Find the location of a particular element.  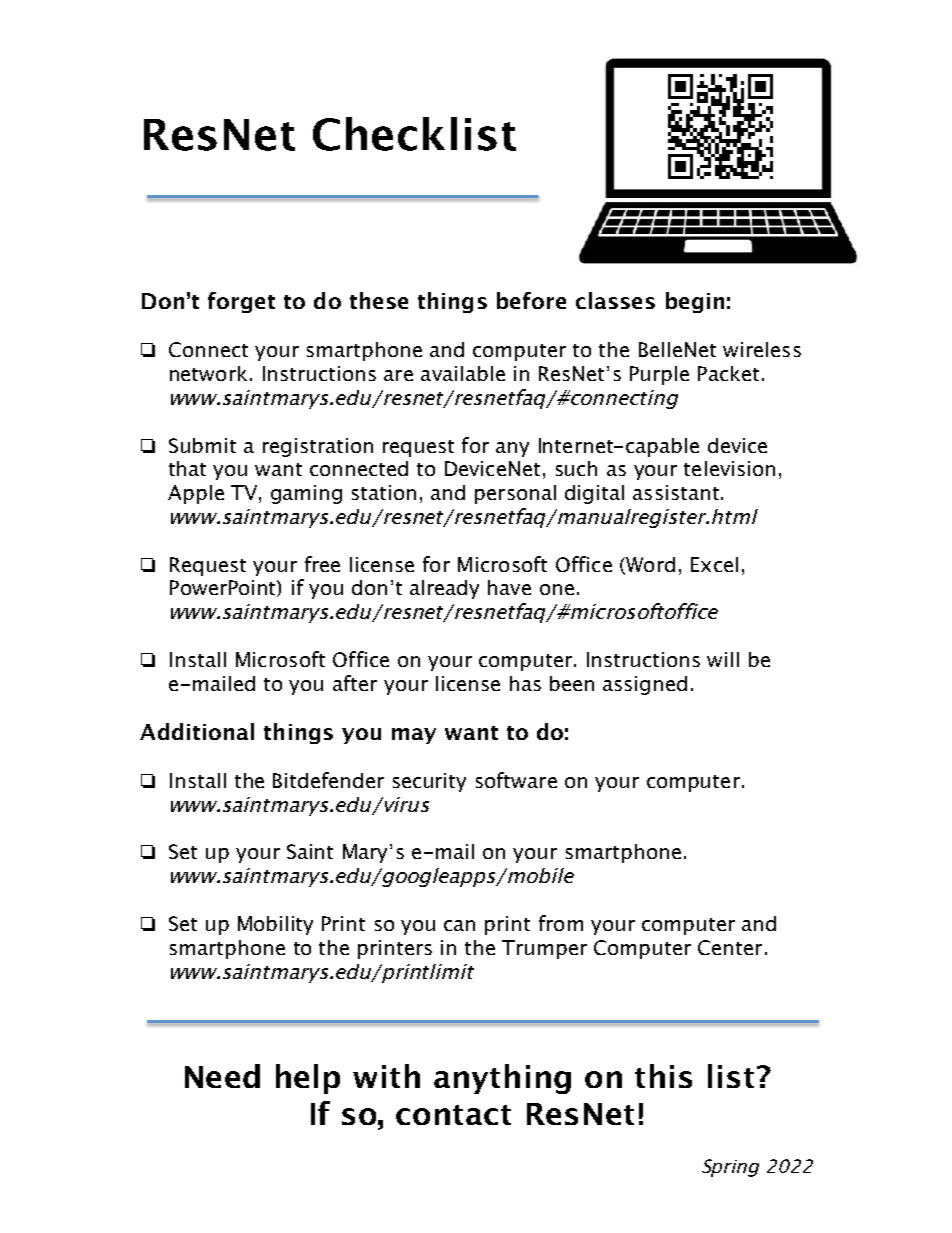

has is located at coordinates (525, 683).
